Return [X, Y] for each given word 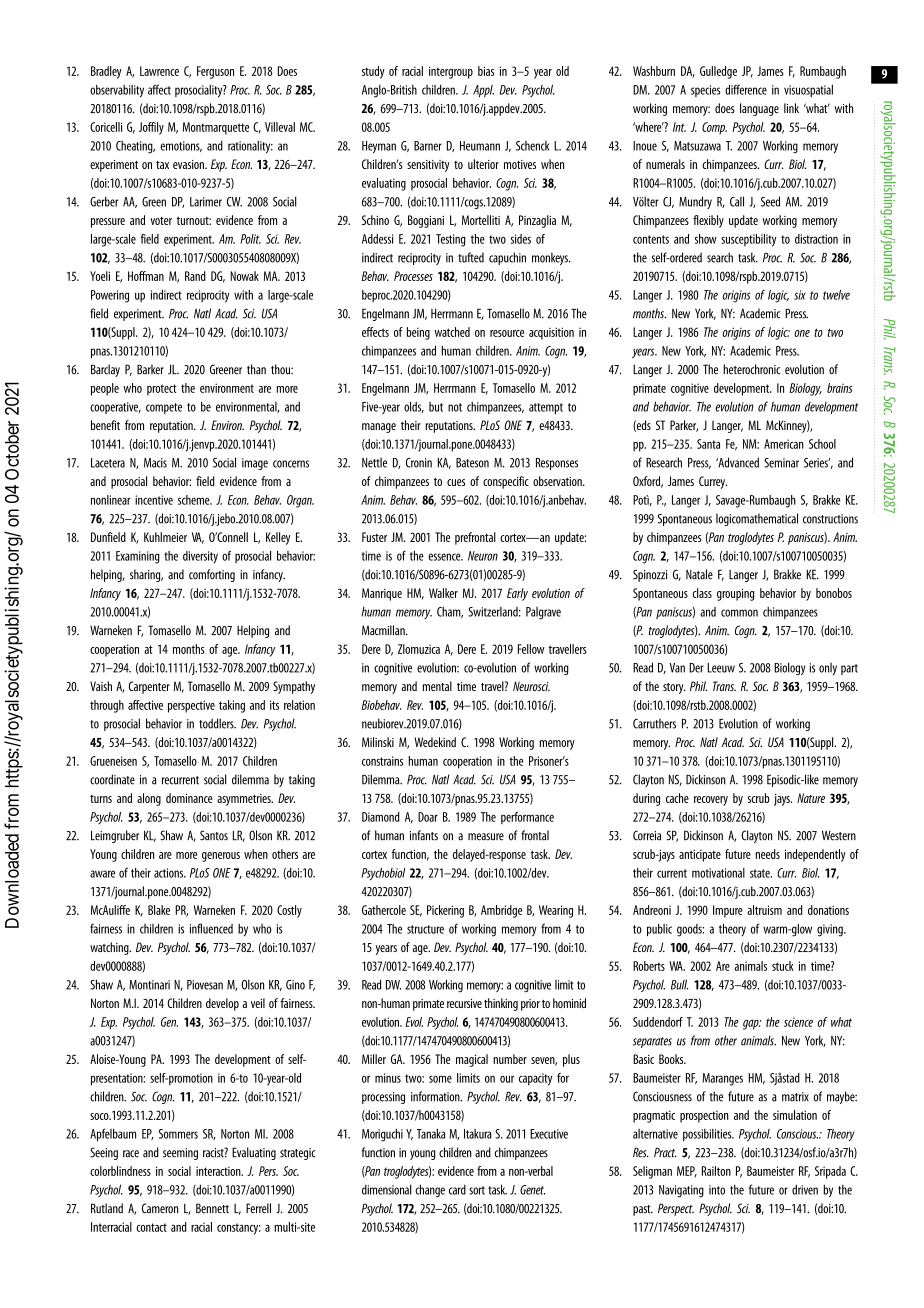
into [717, 1190]
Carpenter [149, 687]
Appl [483, 91]
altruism [764, 910]
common [739, 613]
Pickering [445, 911]
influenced [211, 928]
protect [162, 390]
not [455, 407]
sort [477, 1190]
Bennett [212, 1208]
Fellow [531, 649]
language [759, 109]
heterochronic [751, 369]
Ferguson [215, 72]
